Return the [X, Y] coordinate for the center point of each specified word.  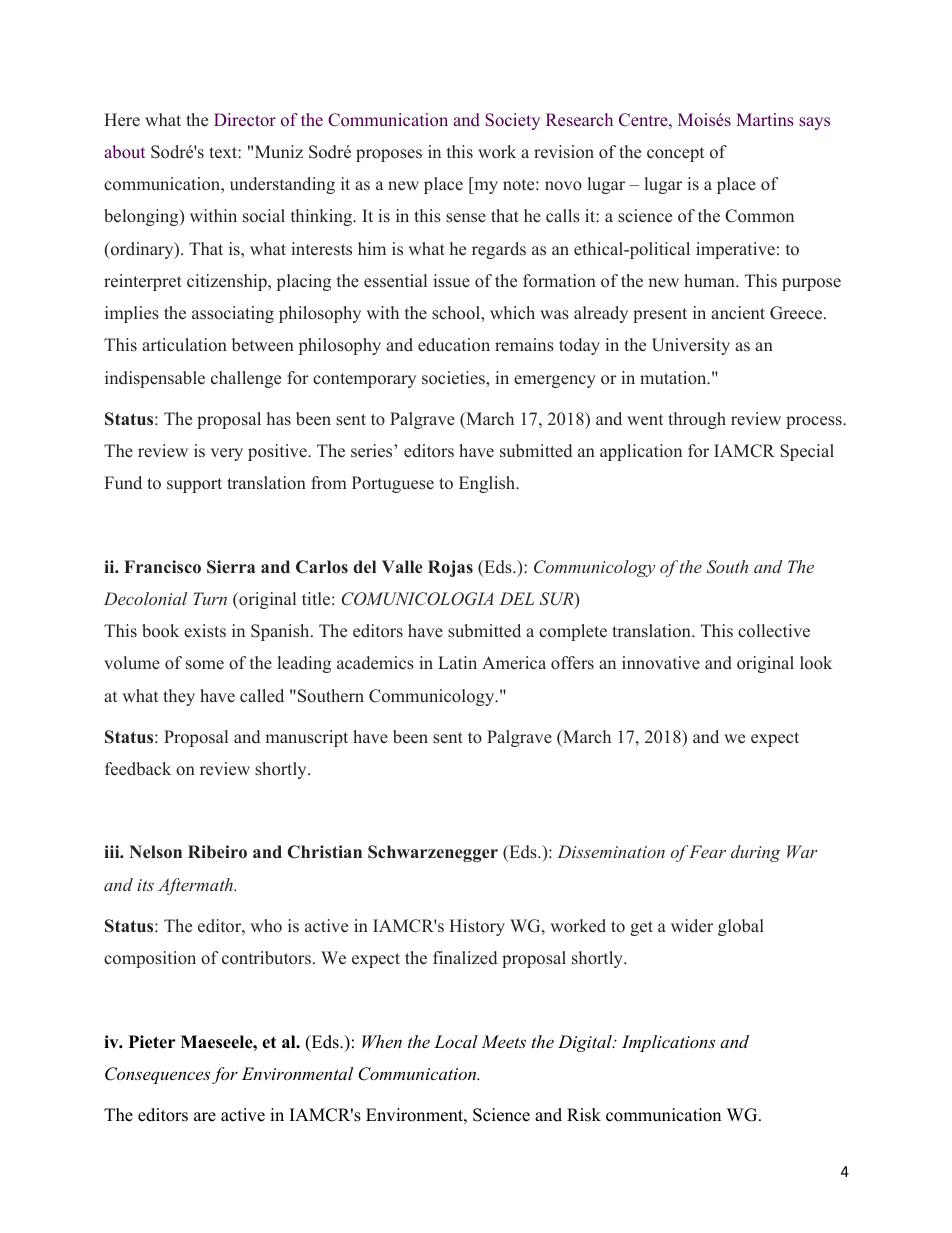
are [205, 1117]
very [227, 454]
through [697, 420]
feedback [138, 769]
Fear [707, 851]
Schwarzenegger [433, 853]
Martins [765, 119]
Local [456, 1041]
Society [512, 121]
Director [245, 120]
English [488, 484]
